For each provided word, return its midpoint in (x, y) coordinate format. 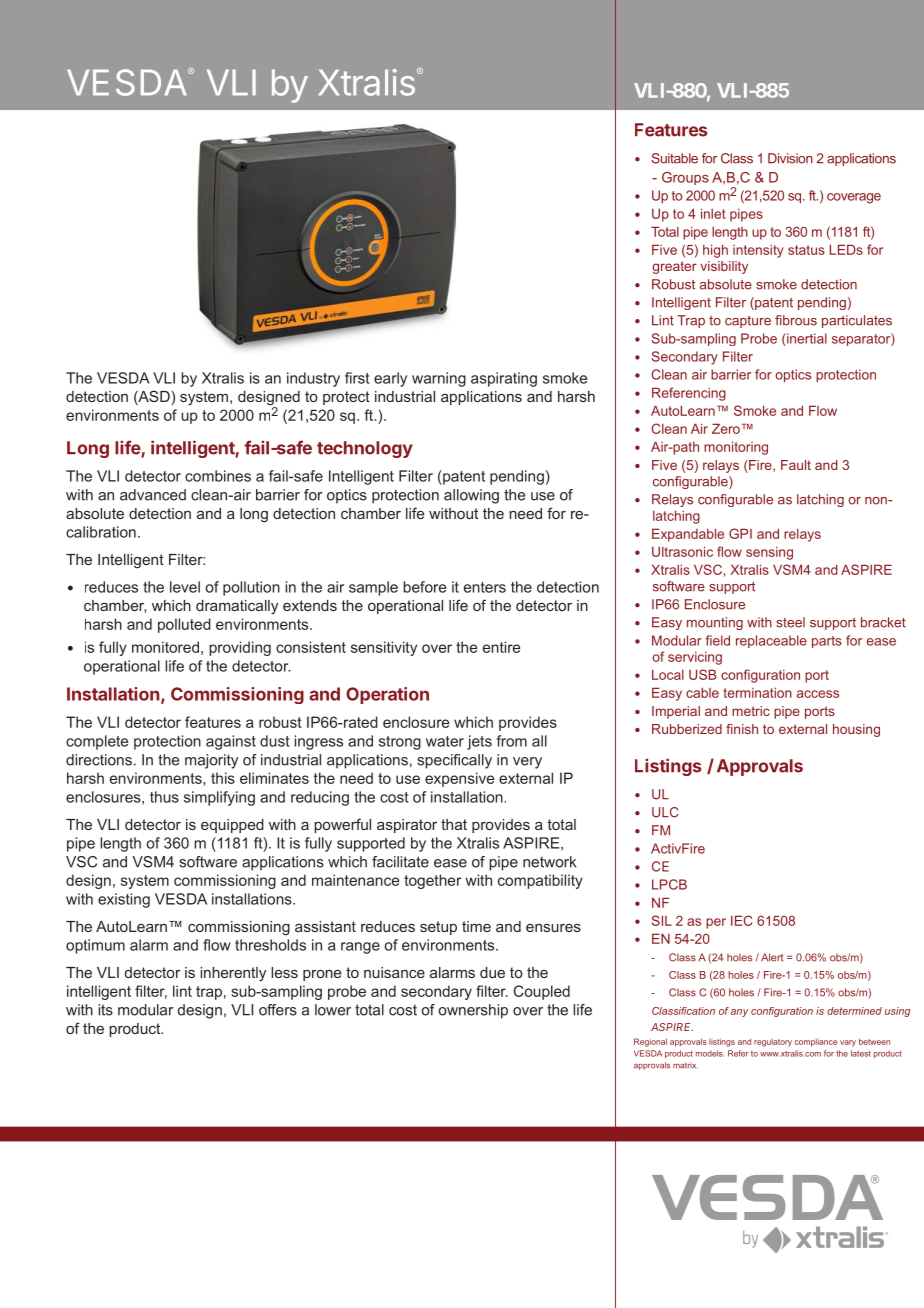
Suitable (674, 158)
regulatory (773, 1043)
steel (790, 622)
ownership (473, 1011)
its (105, 1010)
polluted (184, 625)
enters (485, 587)
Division (790, 158)
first (357, 378)
